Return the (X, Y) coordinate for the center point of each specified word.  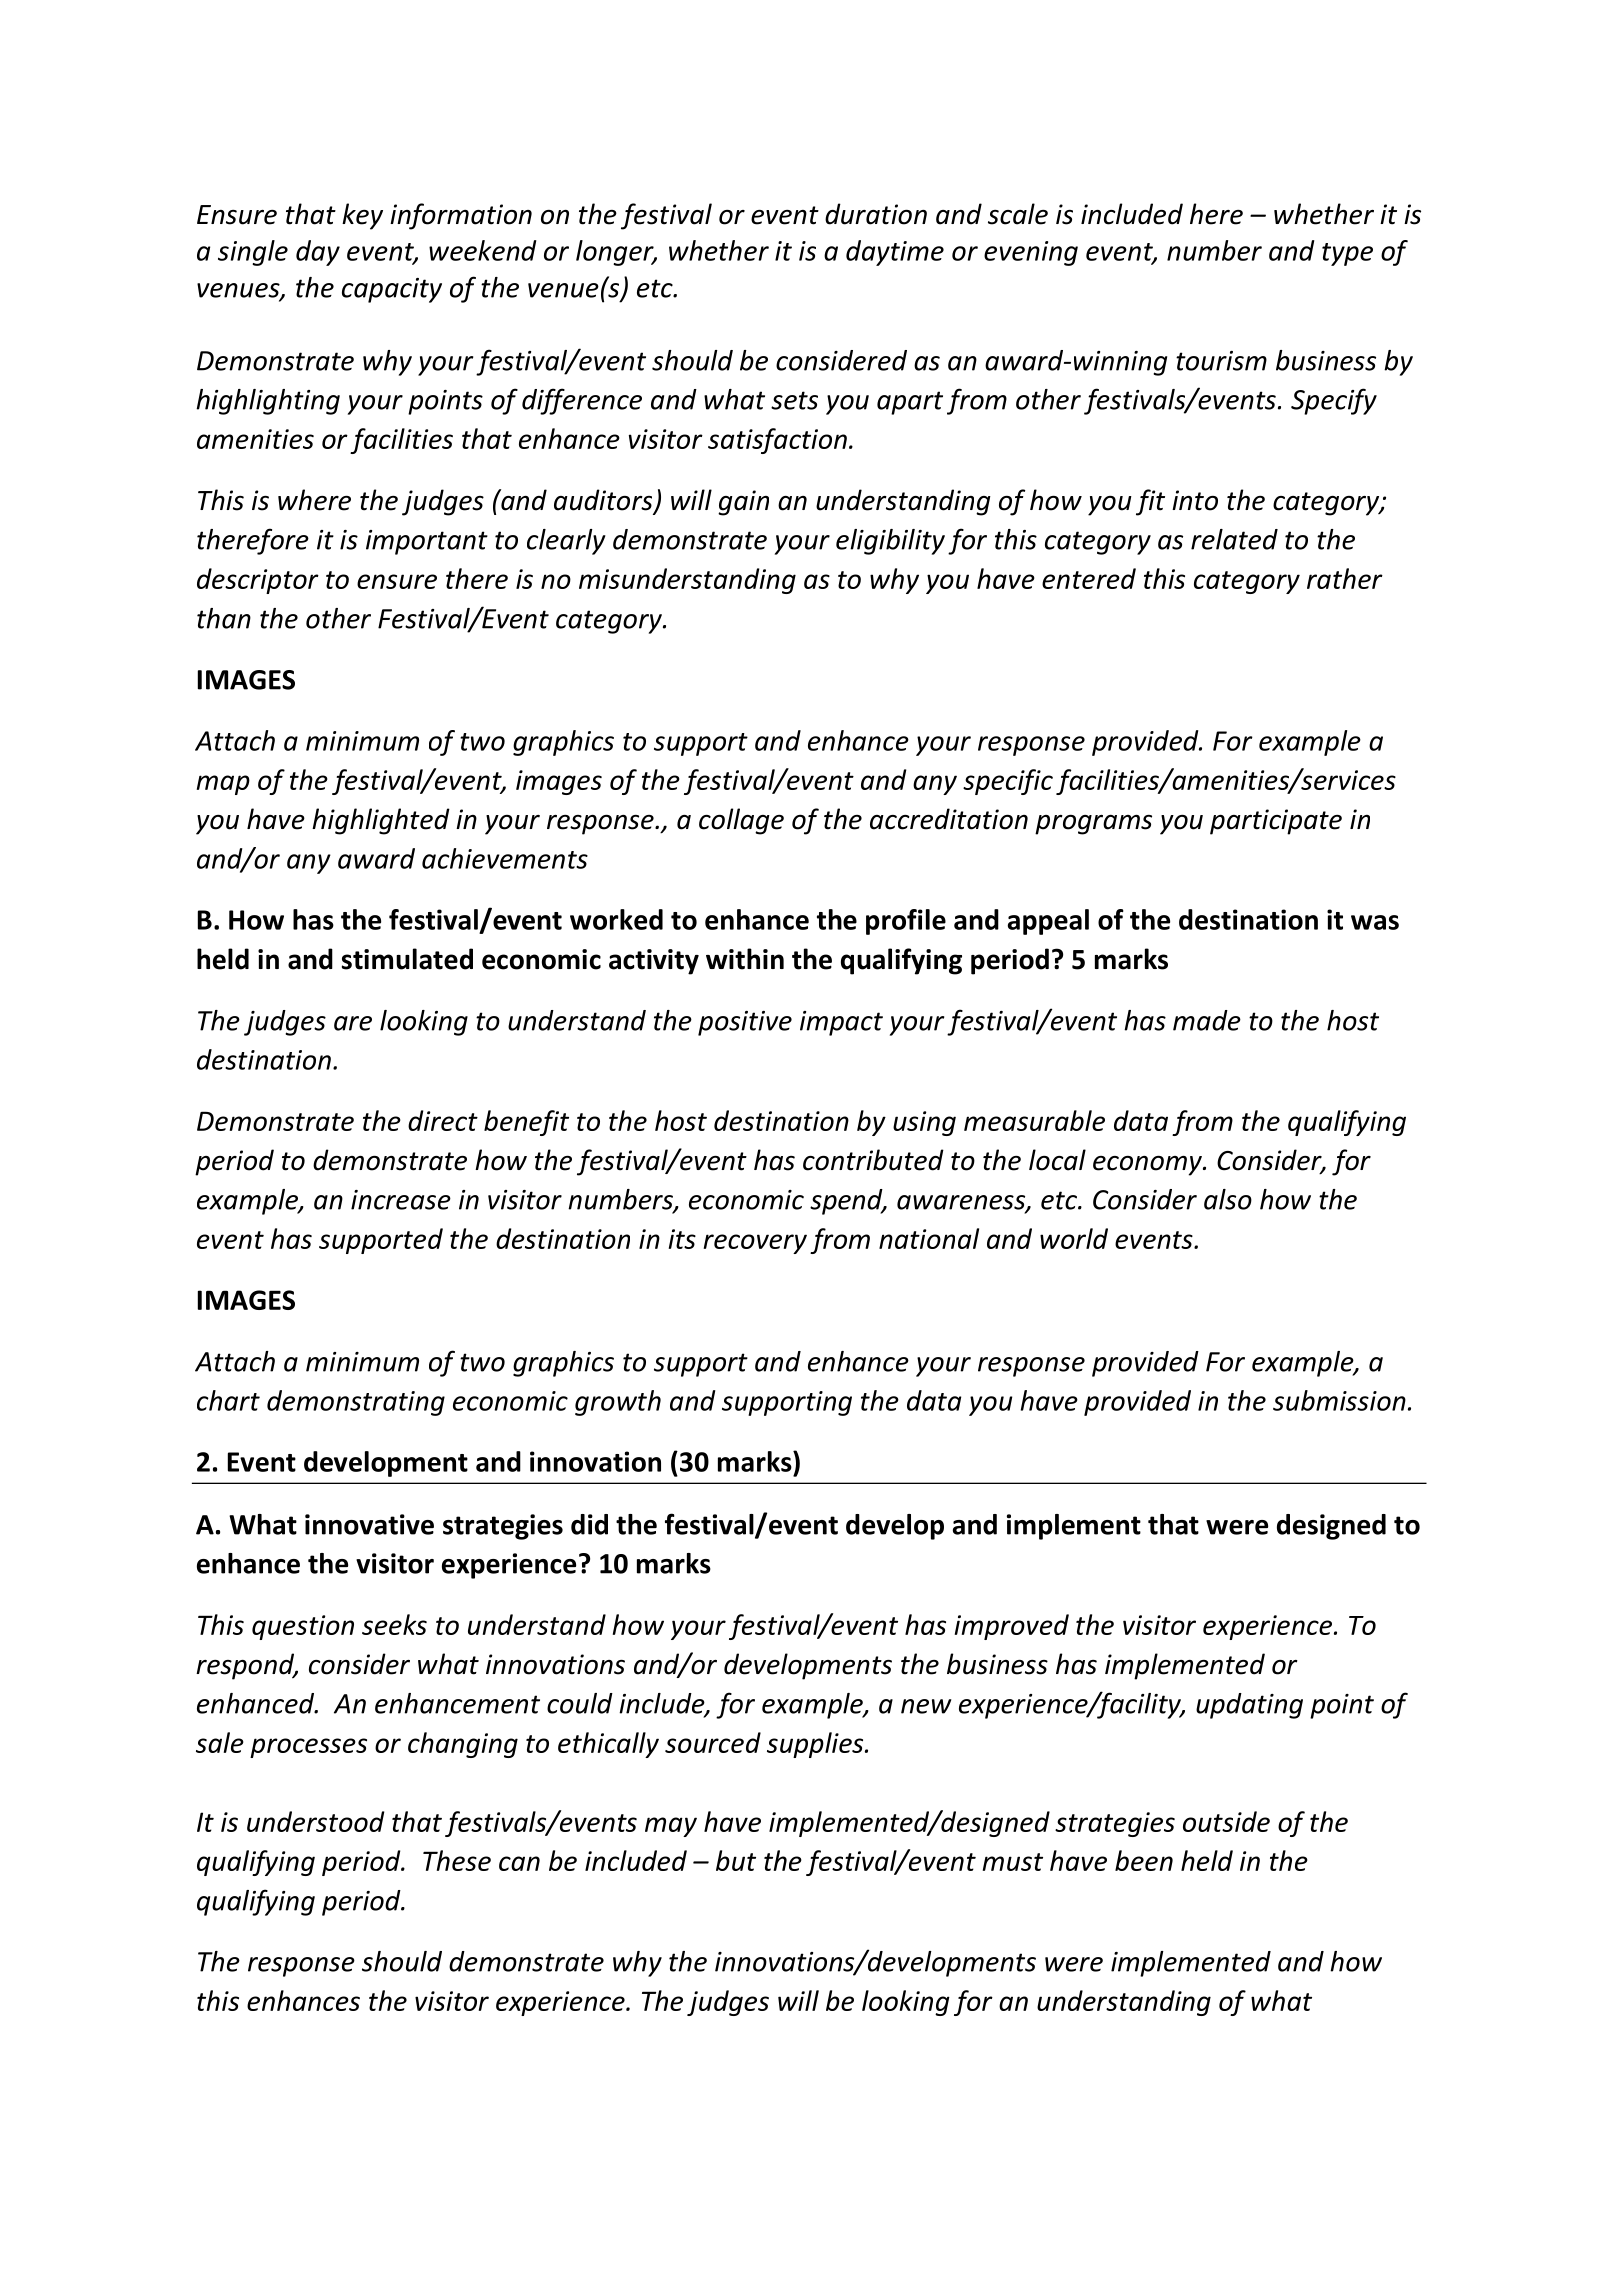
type (1347, 254)
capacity (392, 290)
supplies (816, 1745)
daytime (895, 253)
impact (841, 1023)
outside (1226, 1821)
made (1207, 1020)
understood (315, 1821)
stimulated (407, 959)
